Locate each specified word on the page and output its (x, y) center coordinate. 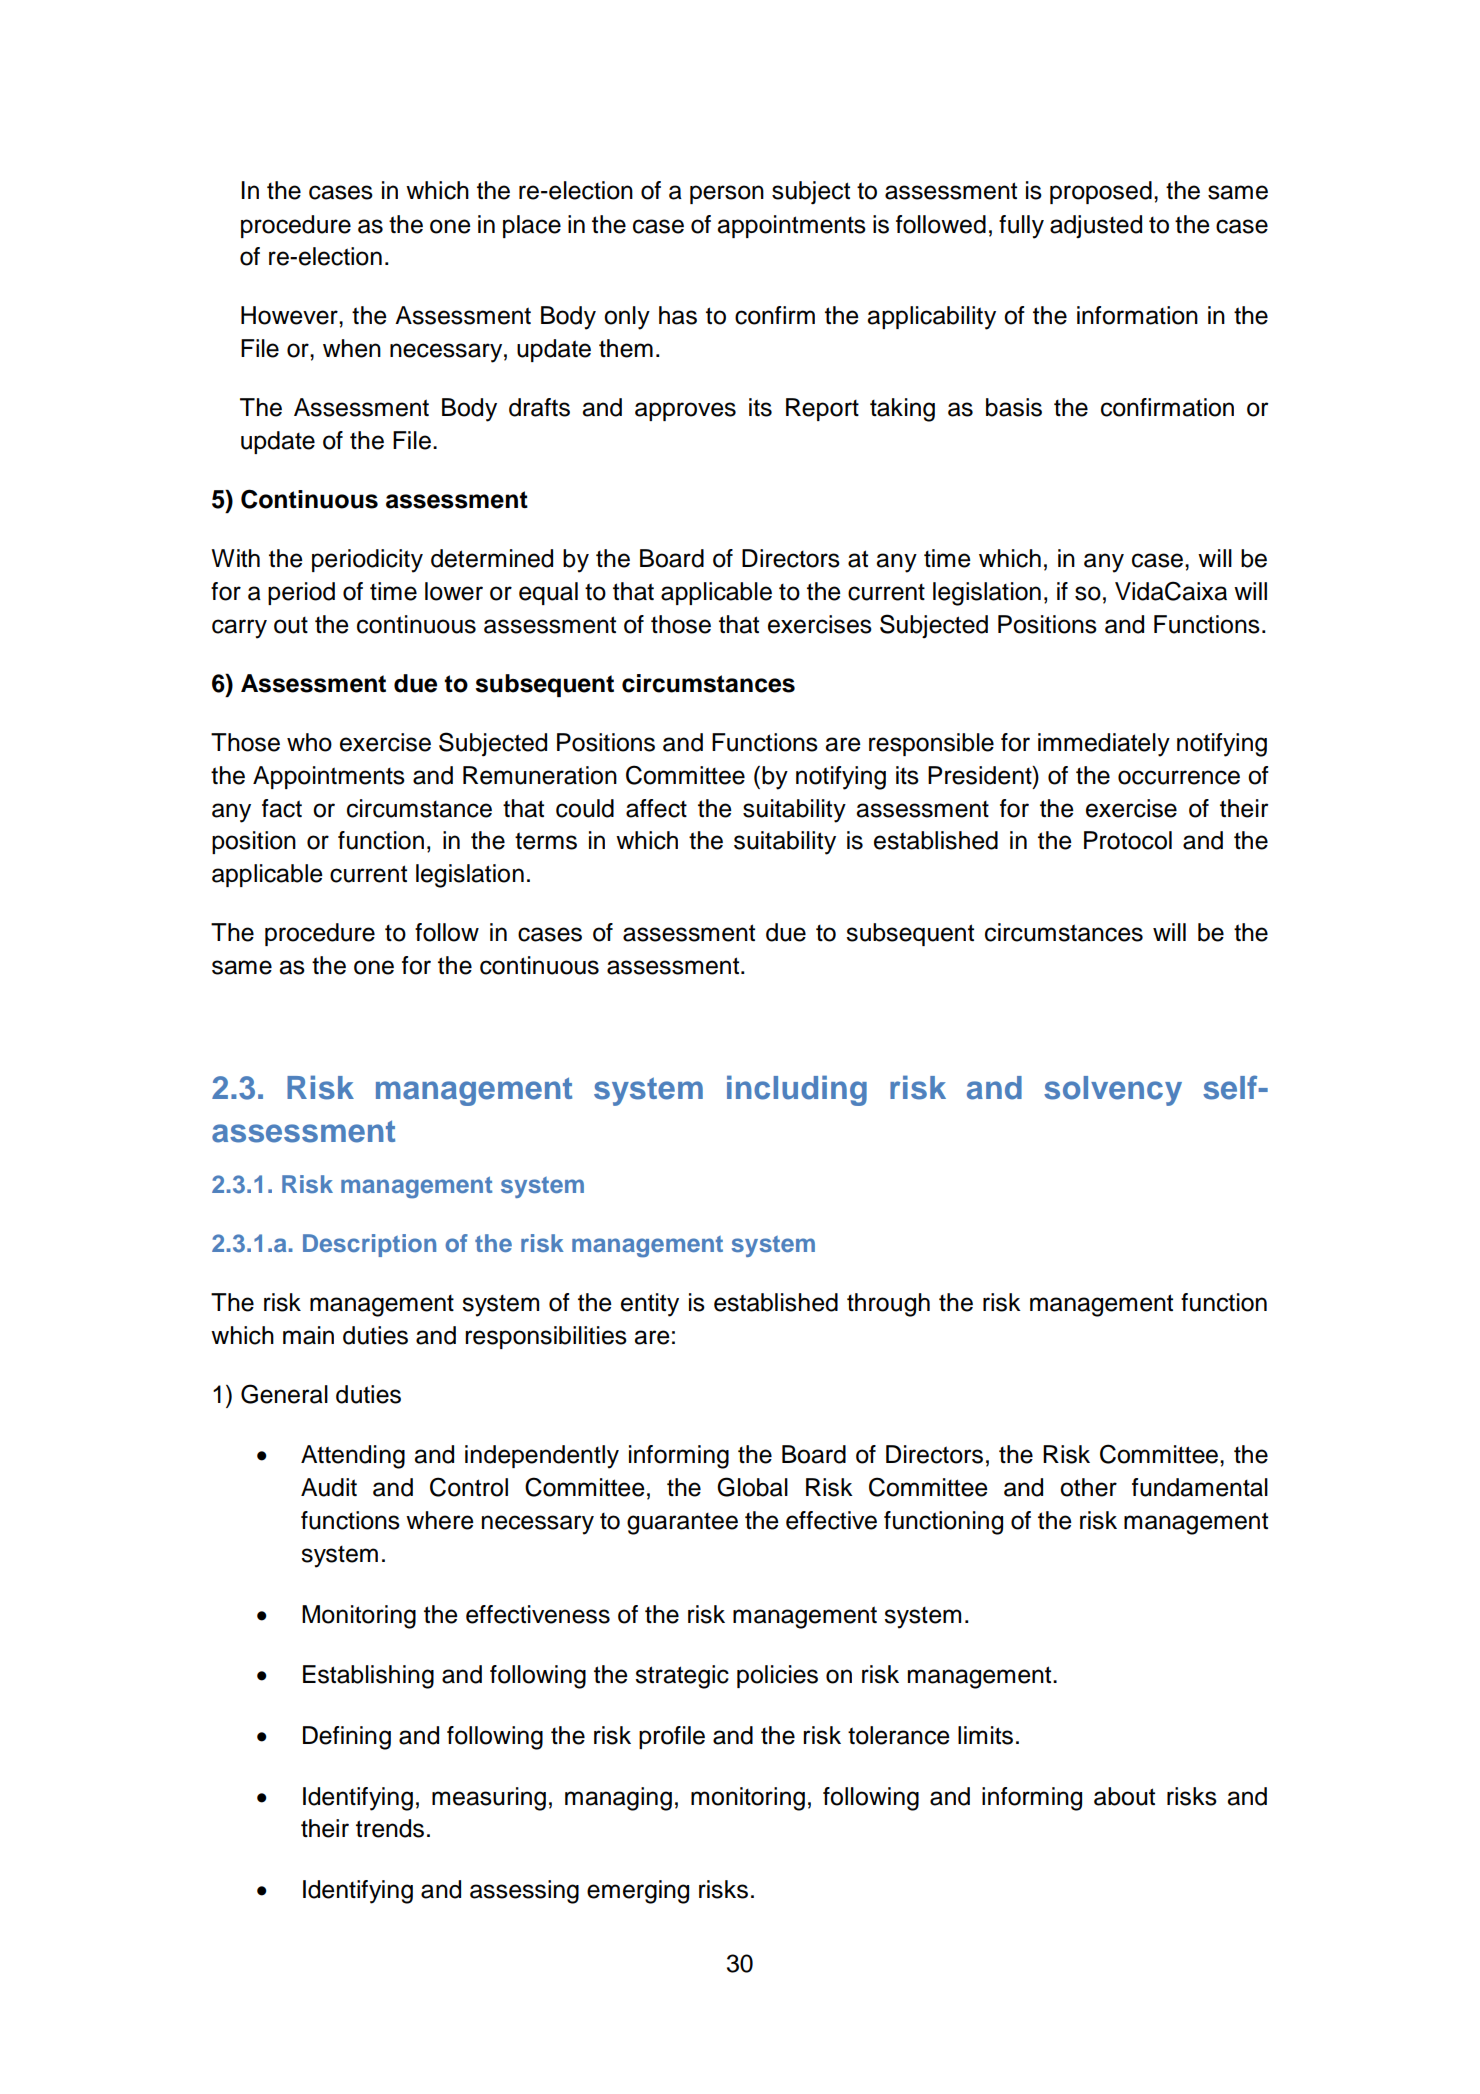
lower (454, 591)
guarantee (682, 1524)
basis (1014, 407)
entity (650, 1305)
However (290, 315)
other (1088, 1487)
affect (656, 808)
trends (390, 1828)
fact (282, 808)
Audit (329, 1487)
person (727, 194)
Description (369, 1245)
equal (548, 593)
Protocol (1128, 840)
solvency (1113, 1091)
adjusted (1096, 226)
